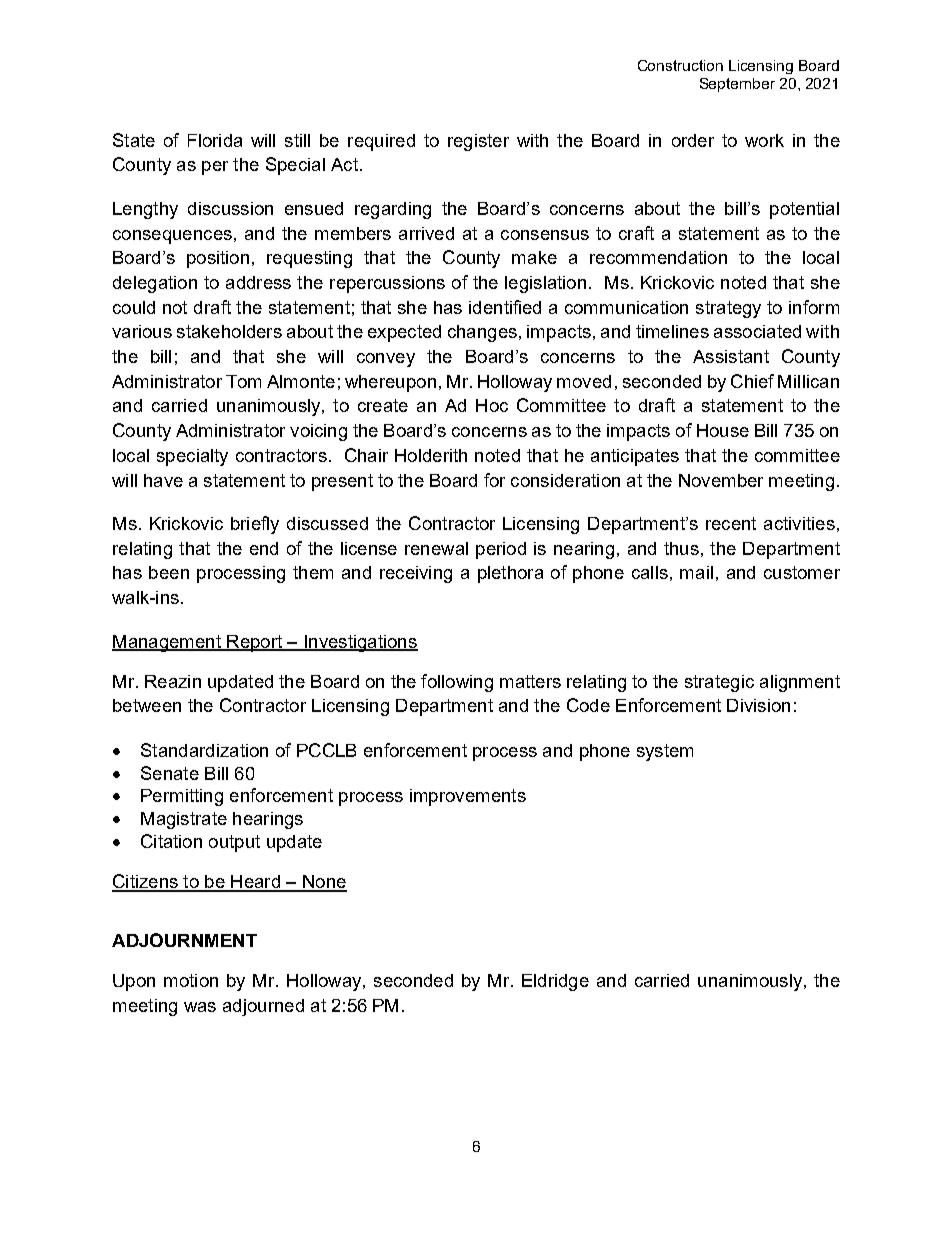  What do you see at coordinates (478, 142) in the image?
I see `register` at bounding box center [478, 142].
